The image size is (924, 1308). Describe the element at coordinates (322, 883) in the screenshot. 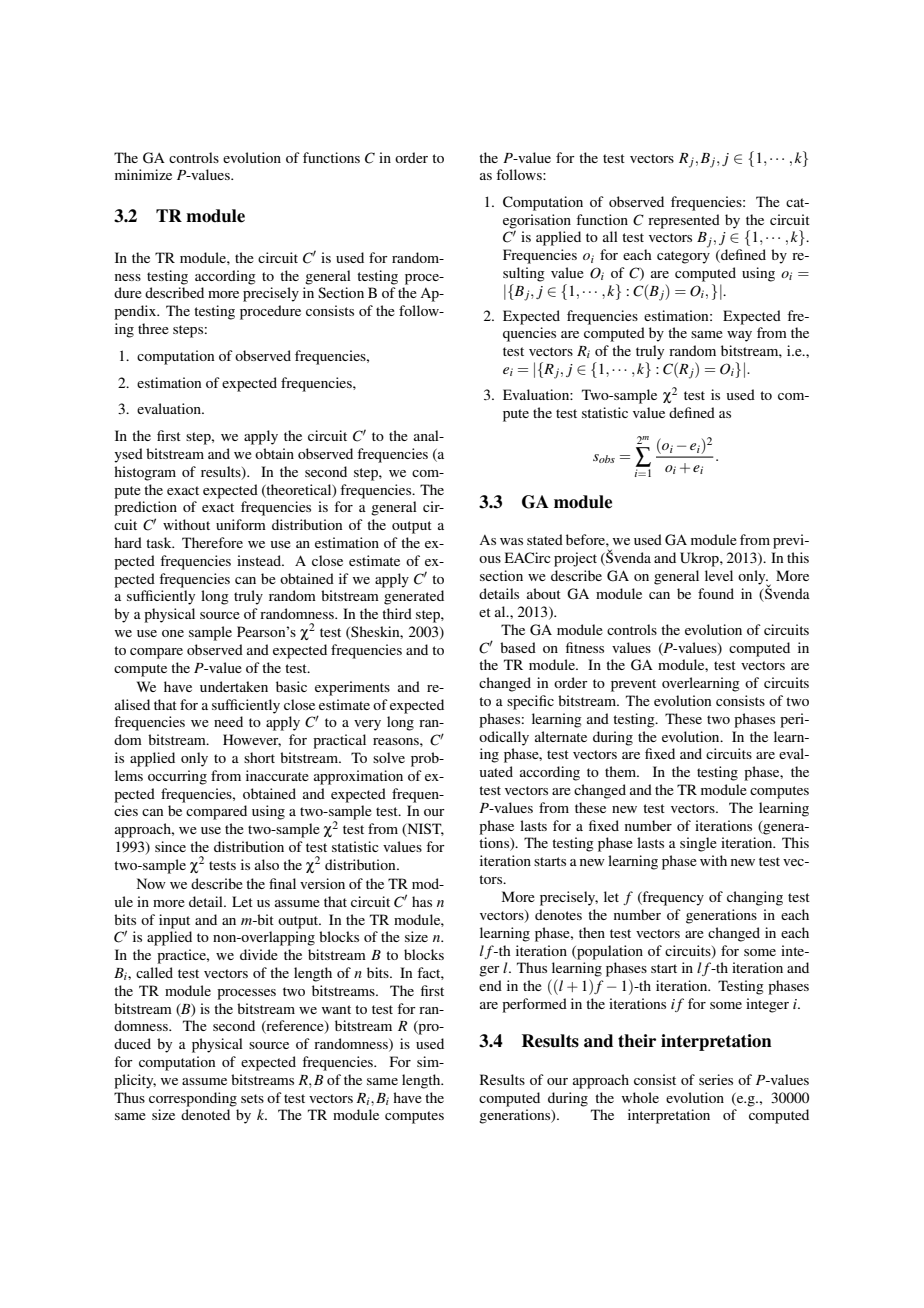

I see `version` at that location.
